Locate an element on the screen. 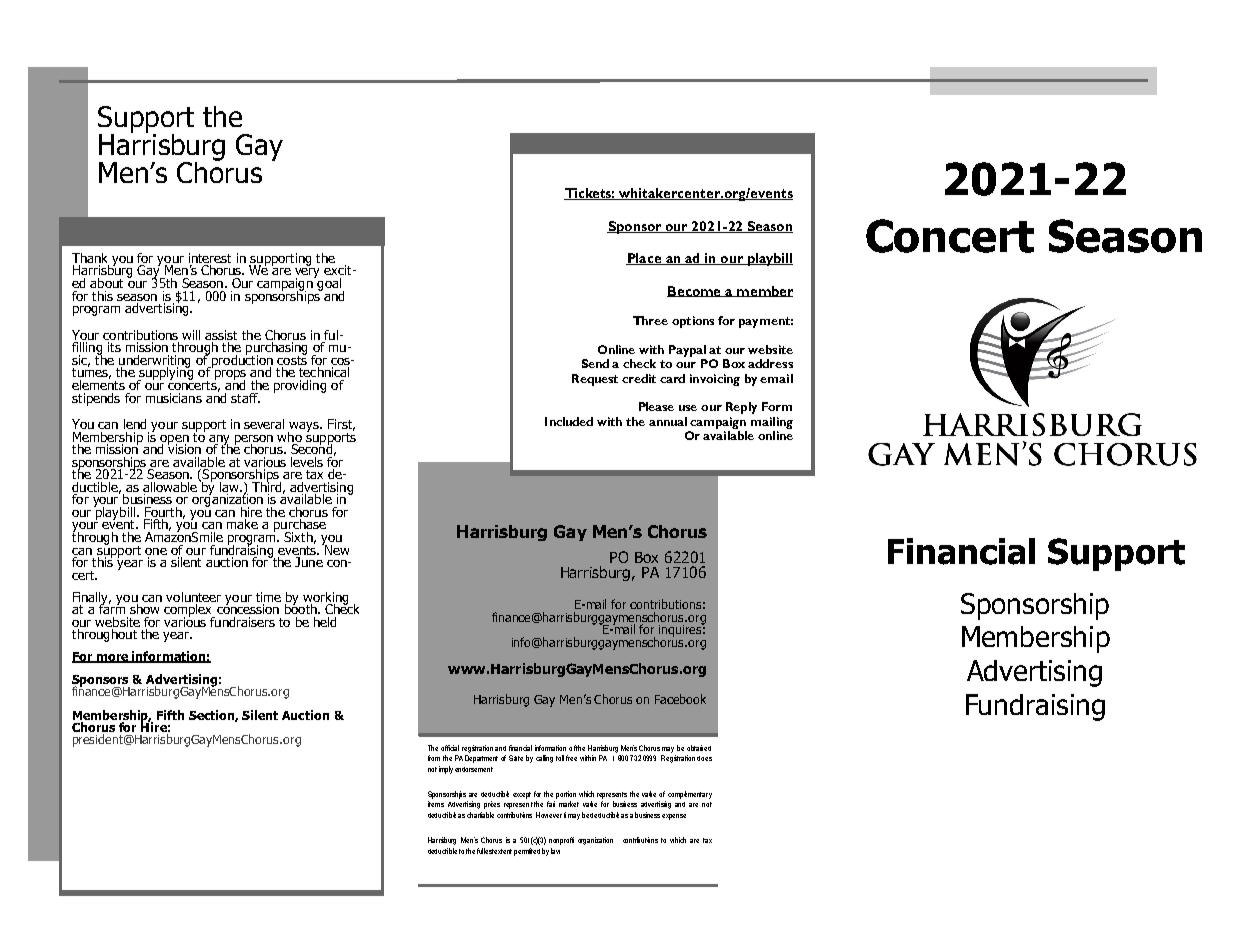  Paypal is located at coordinates (687, 351).
